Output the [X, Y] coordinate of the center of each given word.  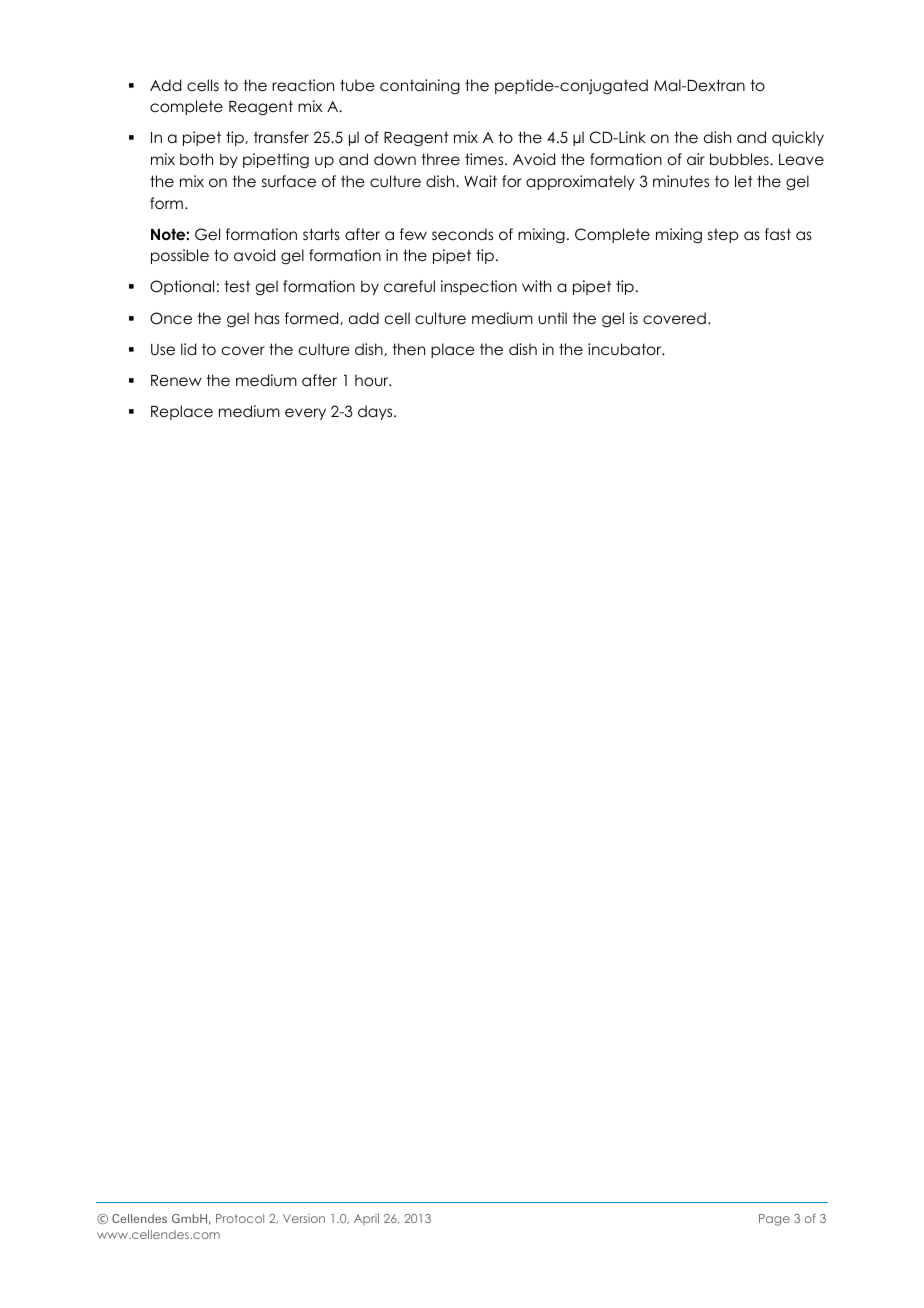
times [485, 159]
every [305, 414]
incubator [626, 349]
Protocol [240, 1218]
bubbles [740, 159]
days [376, 412]
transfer [281, 137]
